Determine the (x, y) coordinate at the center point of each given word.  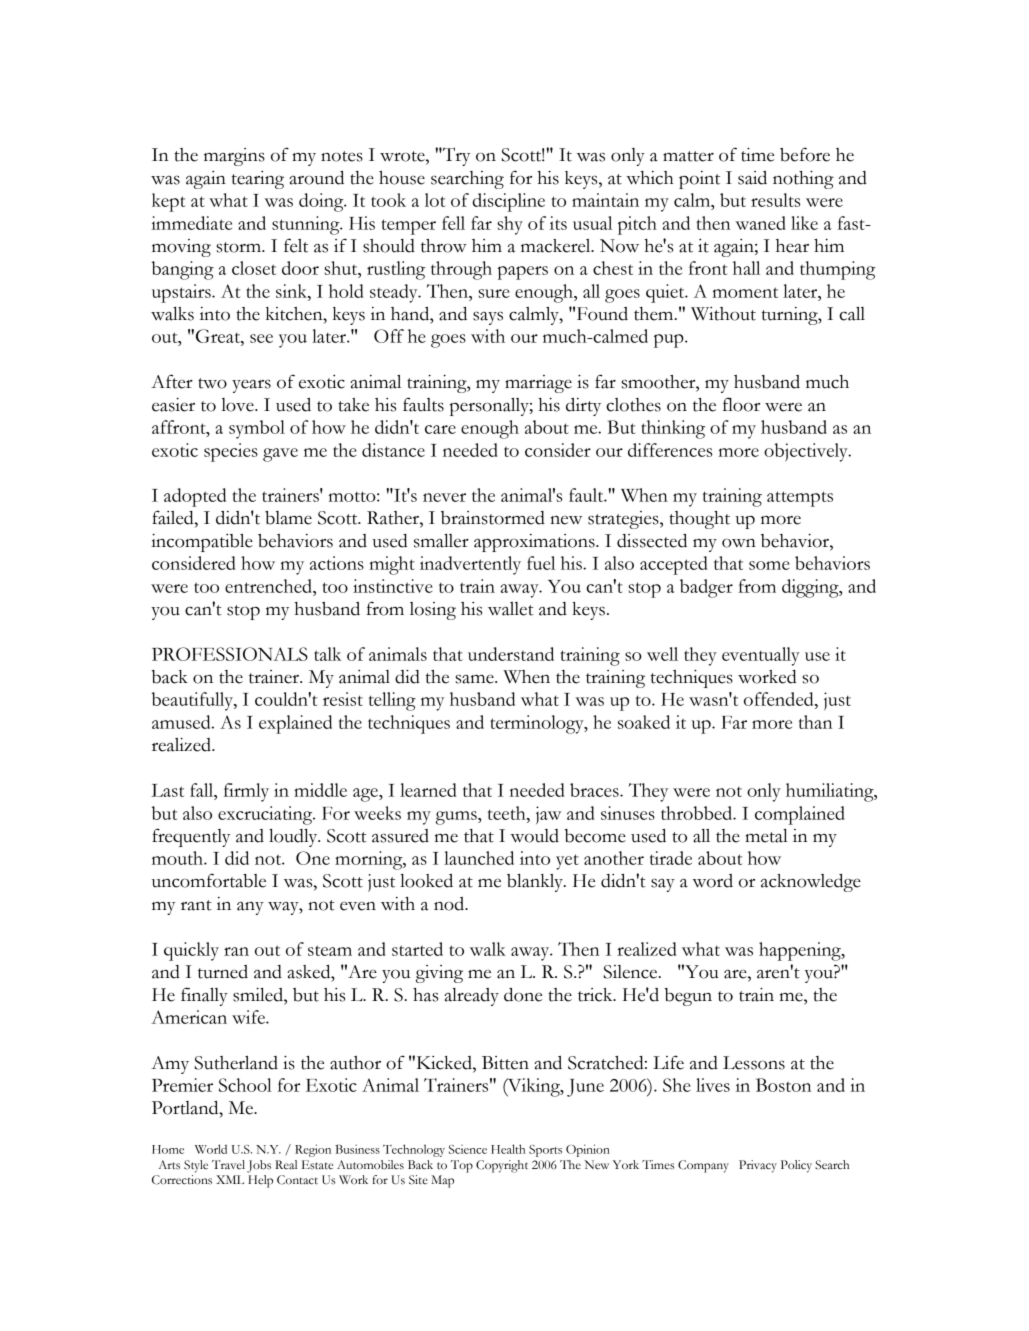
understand (511, 654)
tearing (258, 180)
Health (508, 1149)
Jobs (259, 1166)
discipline (509, 202)
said (752, 178)
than (815, 722)
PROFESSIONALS (230, 654)
